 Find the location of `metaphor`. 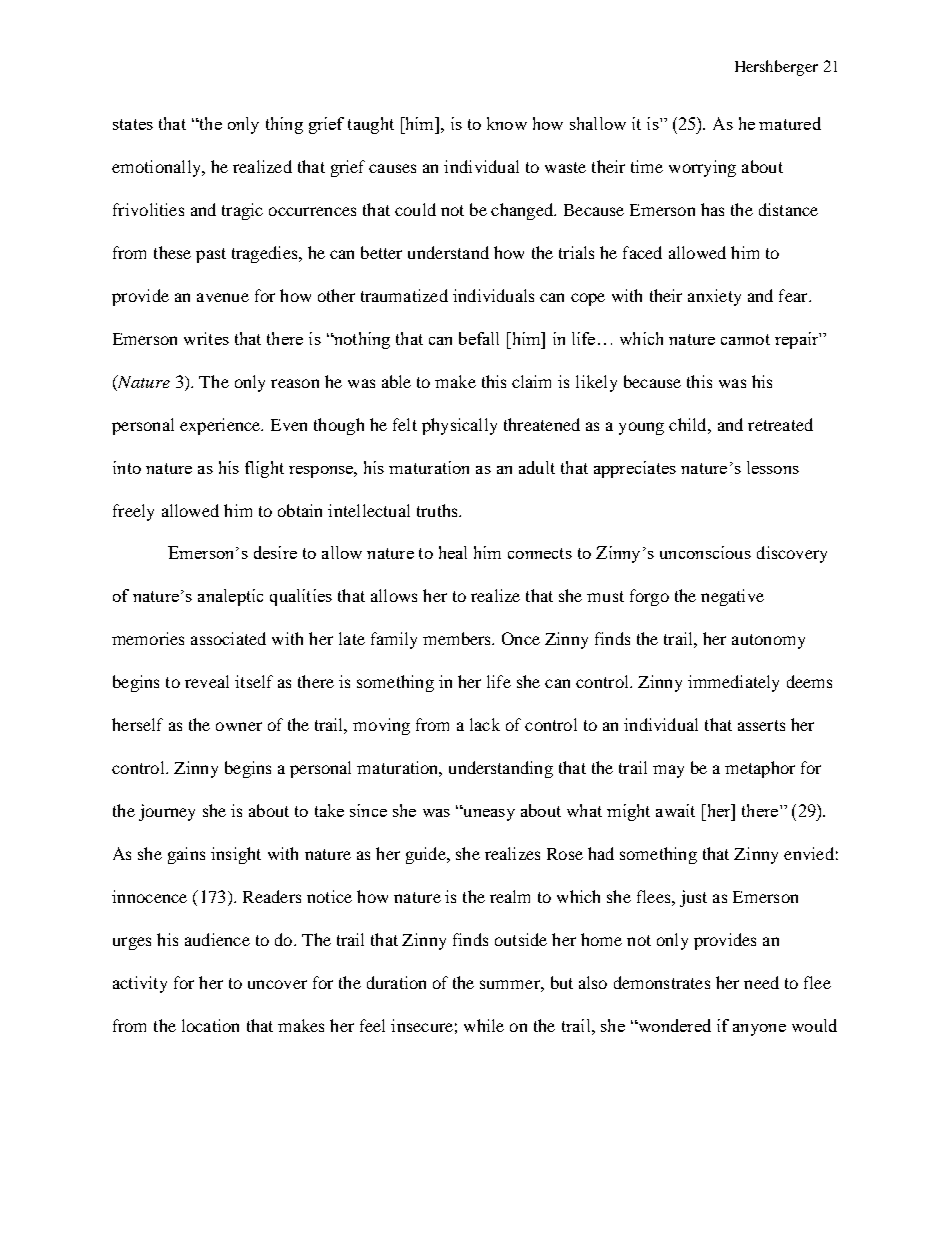

metaphor is located at coordinates (760, 769).
